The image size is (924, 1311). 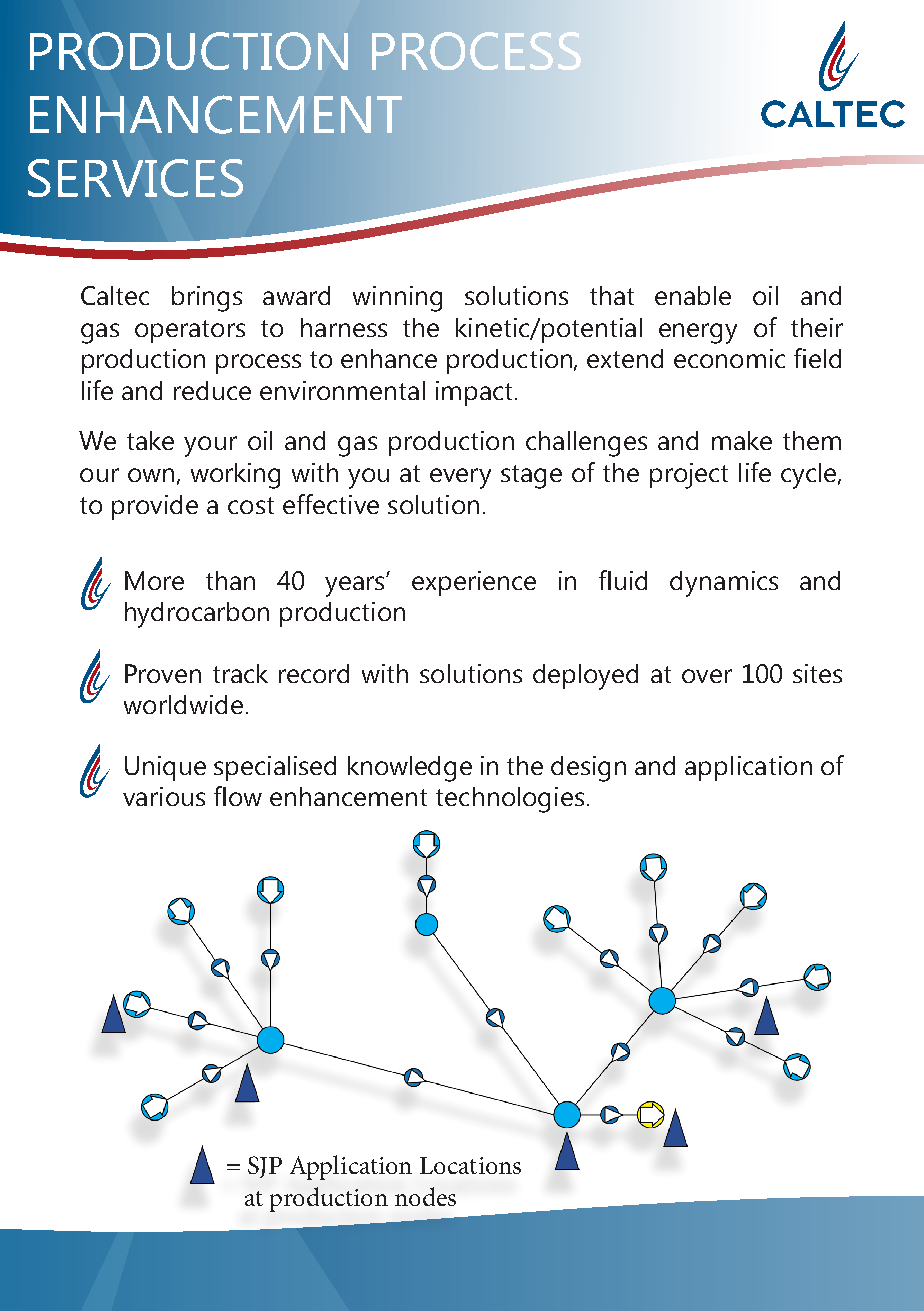 What do you see at coordinates (693, 295) in the screenshot?
I see `enable` at bounding box center [693, 295].
